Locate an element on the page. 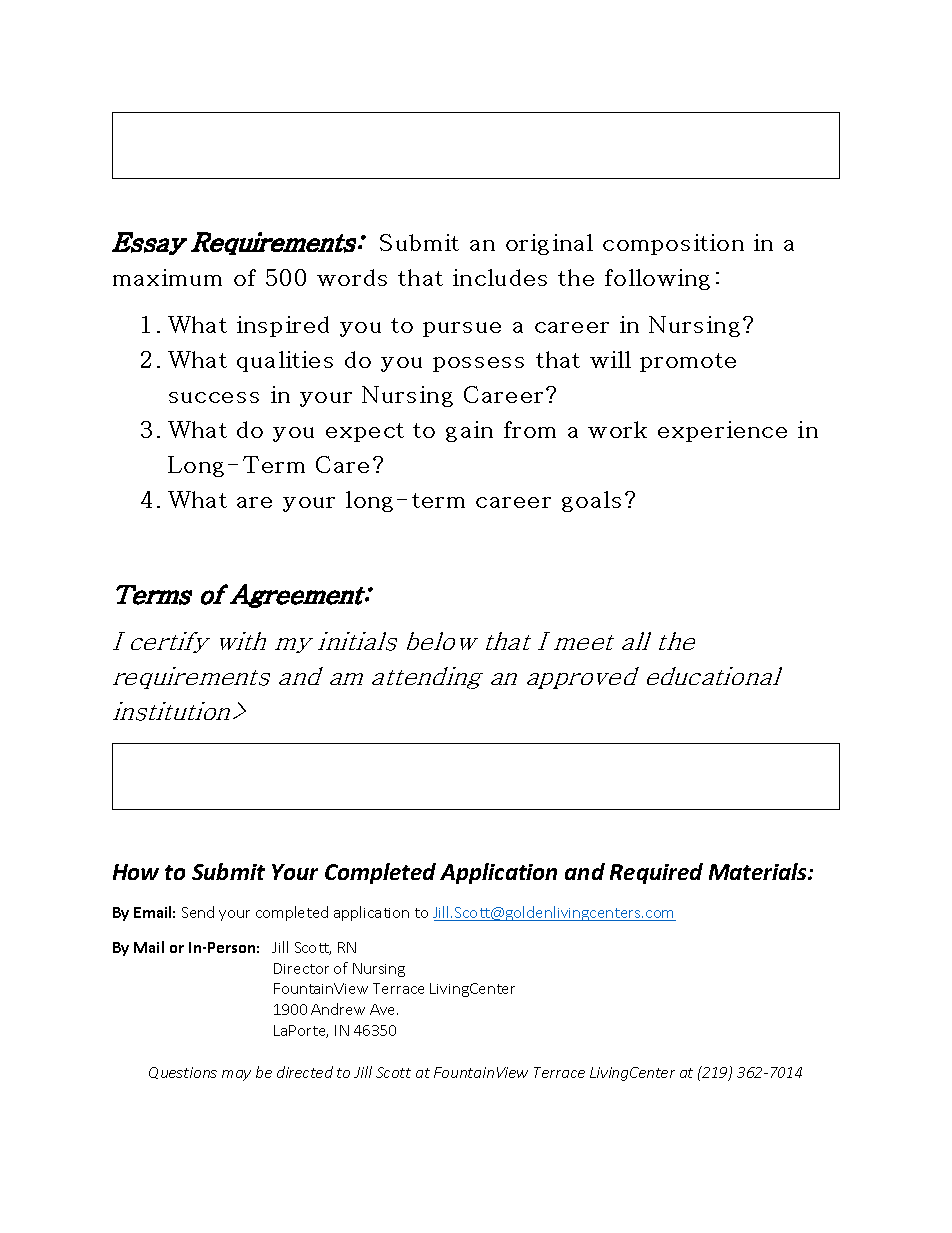 This document has height=1233, width=952. Ave is located at coordinates (384, 1009).
